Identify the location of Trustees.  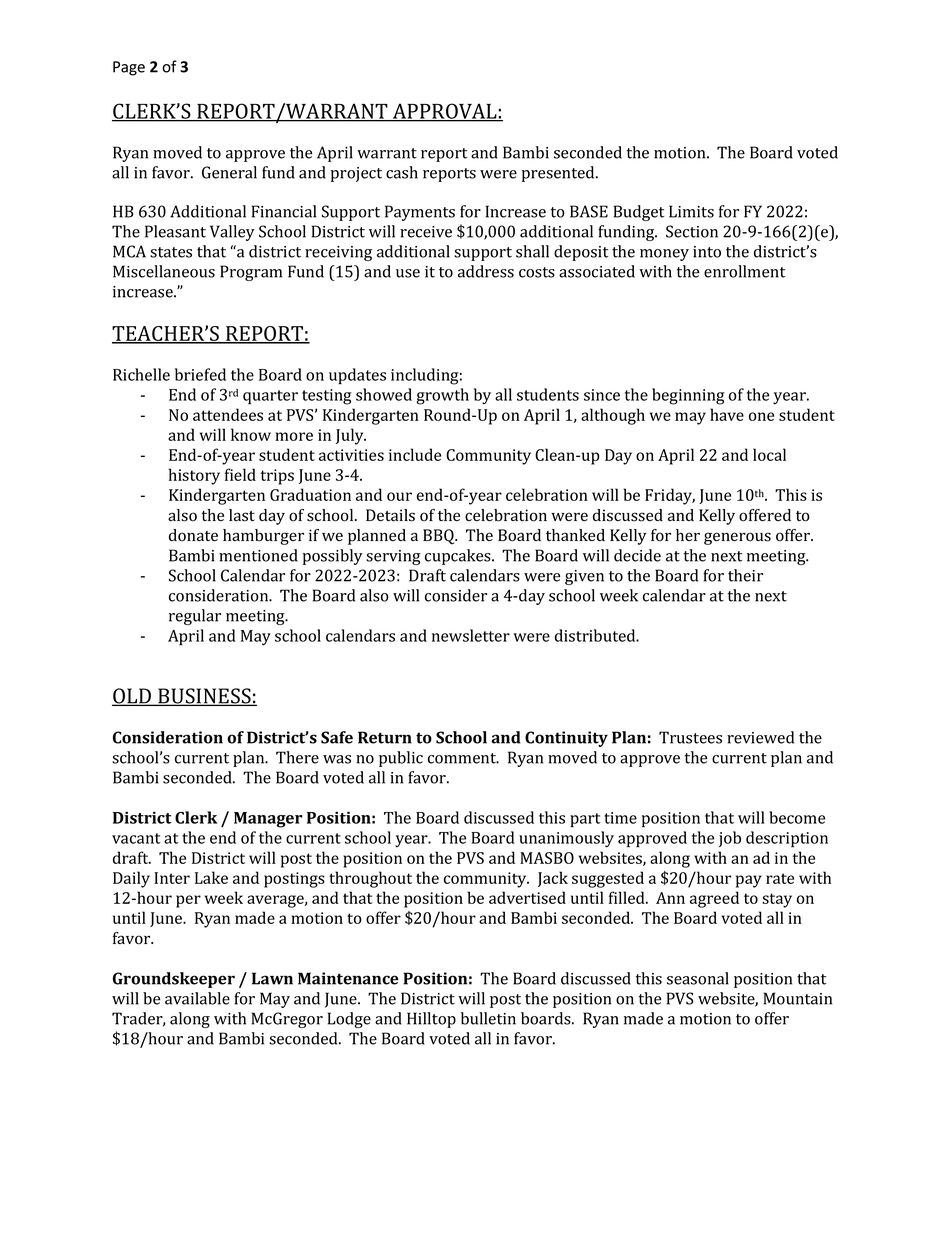
(690, 737).
